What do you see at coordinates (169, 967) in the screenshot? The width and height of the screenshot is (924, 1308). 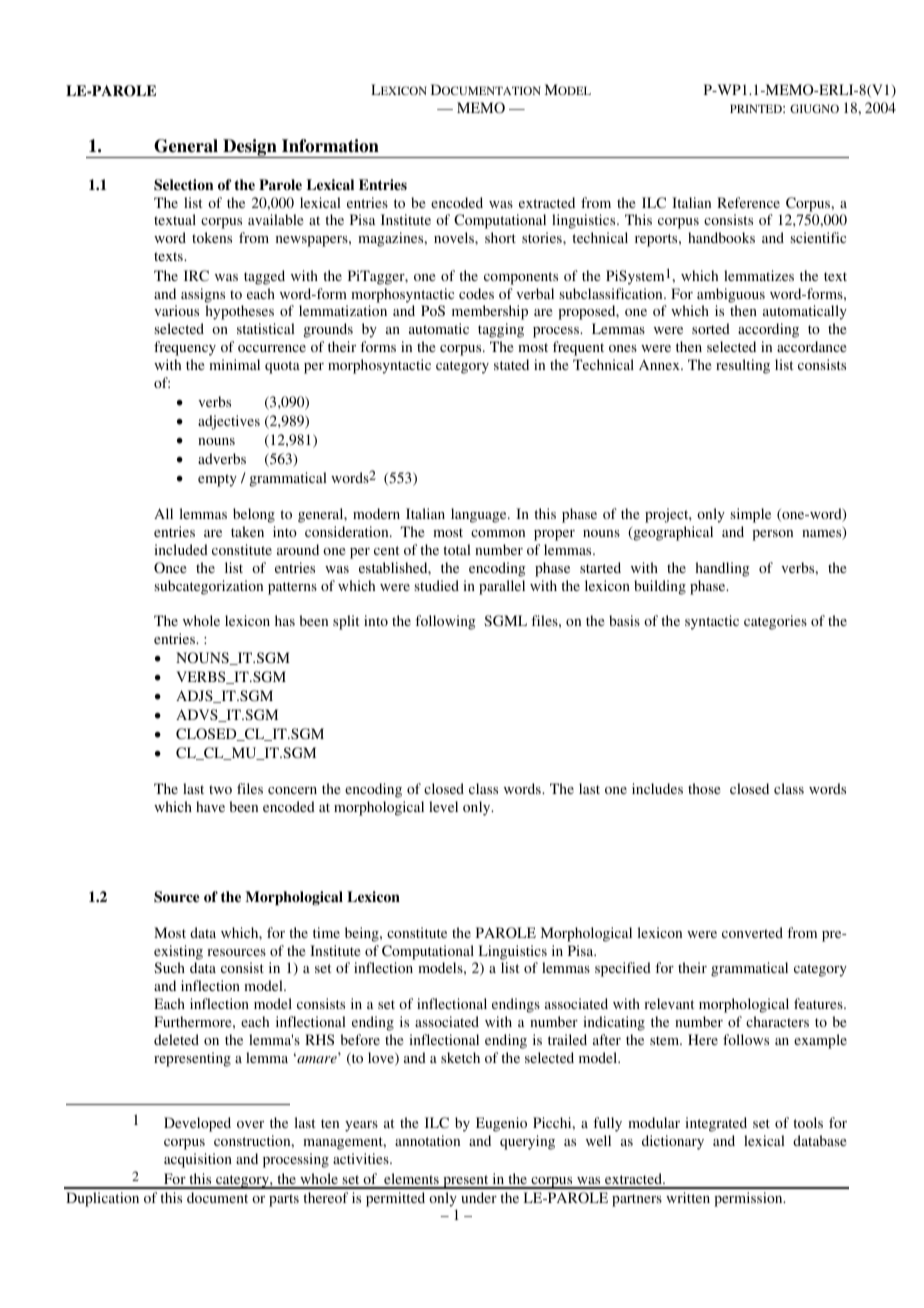 I see `Such` at bounding box center [169, 967].
